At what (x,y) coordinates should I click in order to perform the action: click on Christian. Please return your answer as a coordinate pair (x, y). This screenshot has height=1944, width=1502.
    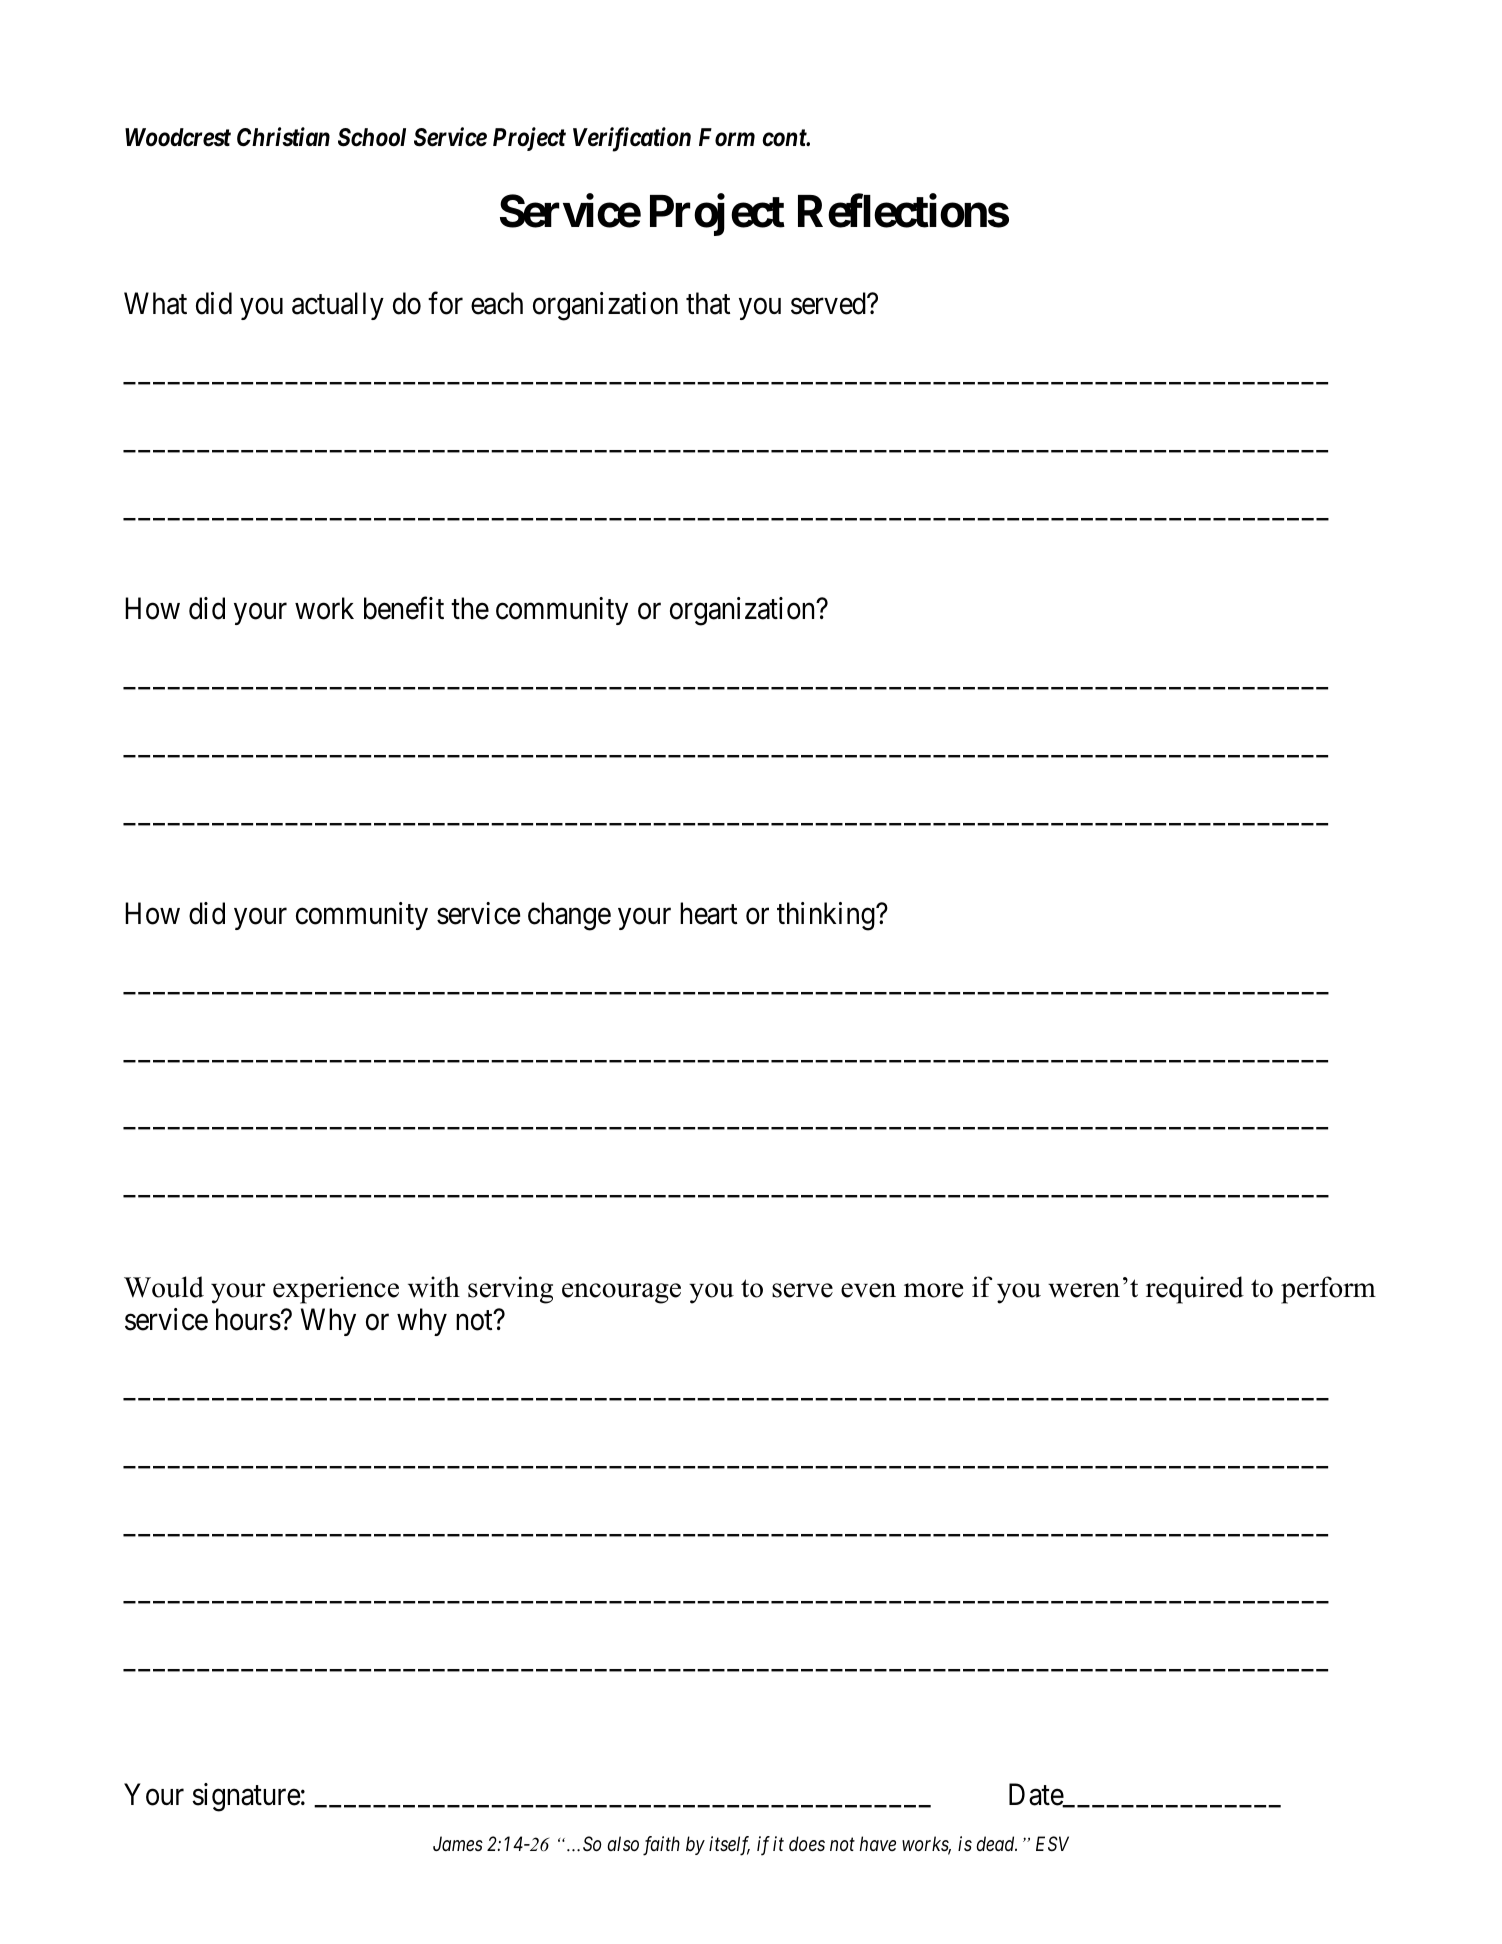
    Looking at the image, I should click on (283, 137).
